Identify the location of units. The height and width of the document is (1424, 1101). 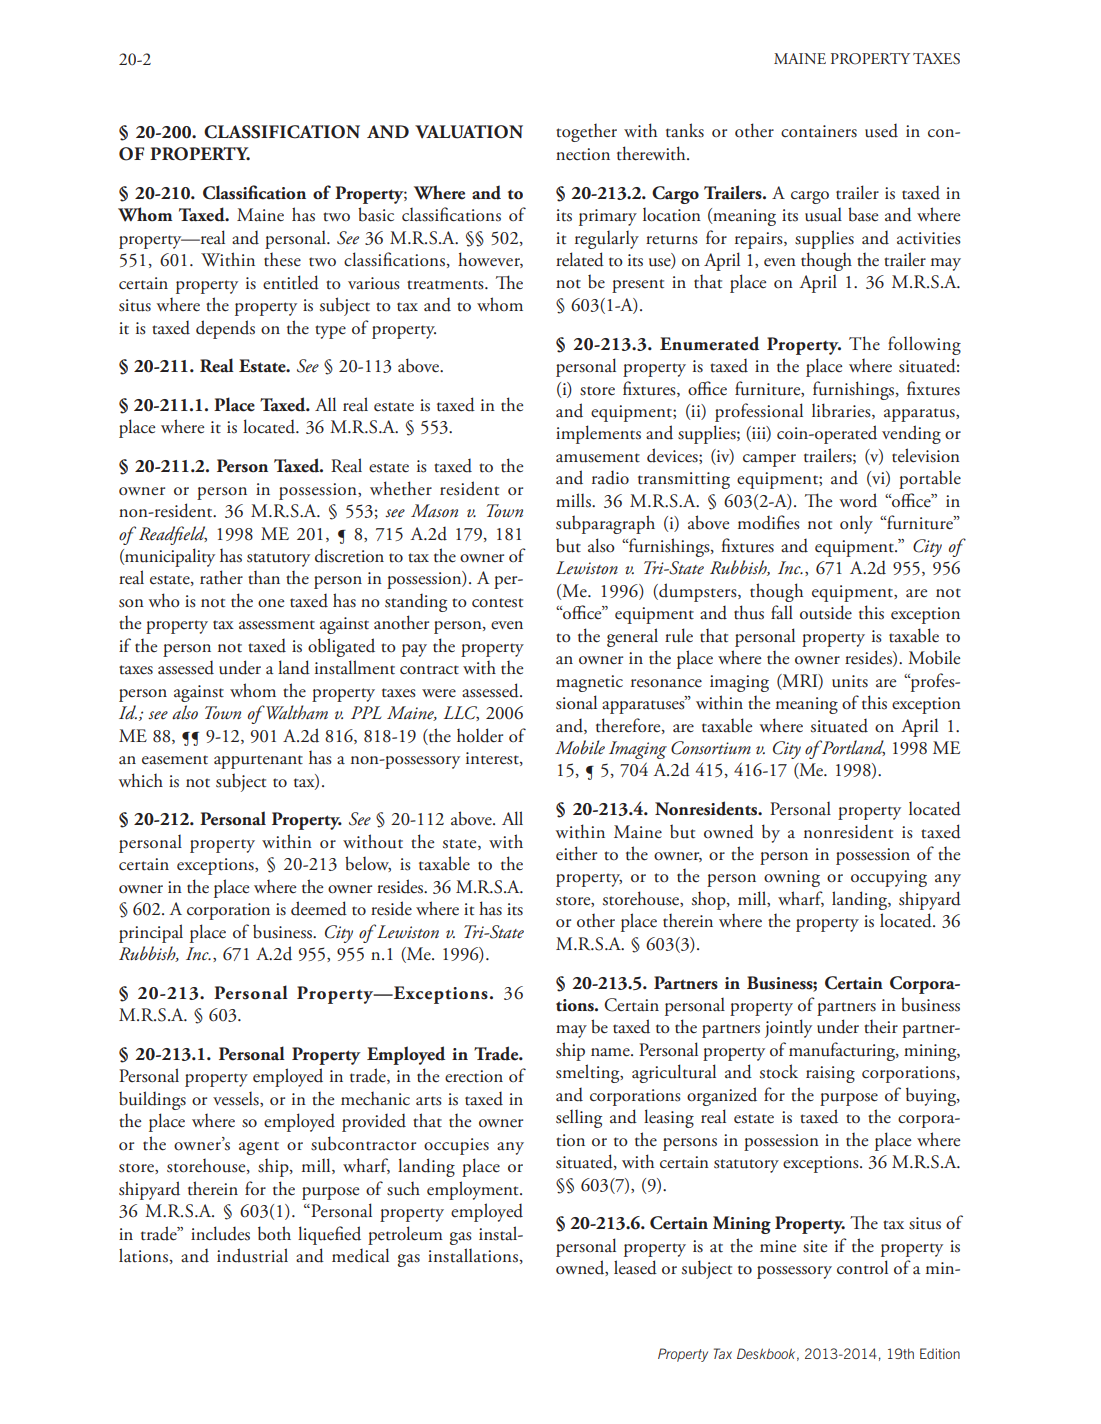
(850, 681).
